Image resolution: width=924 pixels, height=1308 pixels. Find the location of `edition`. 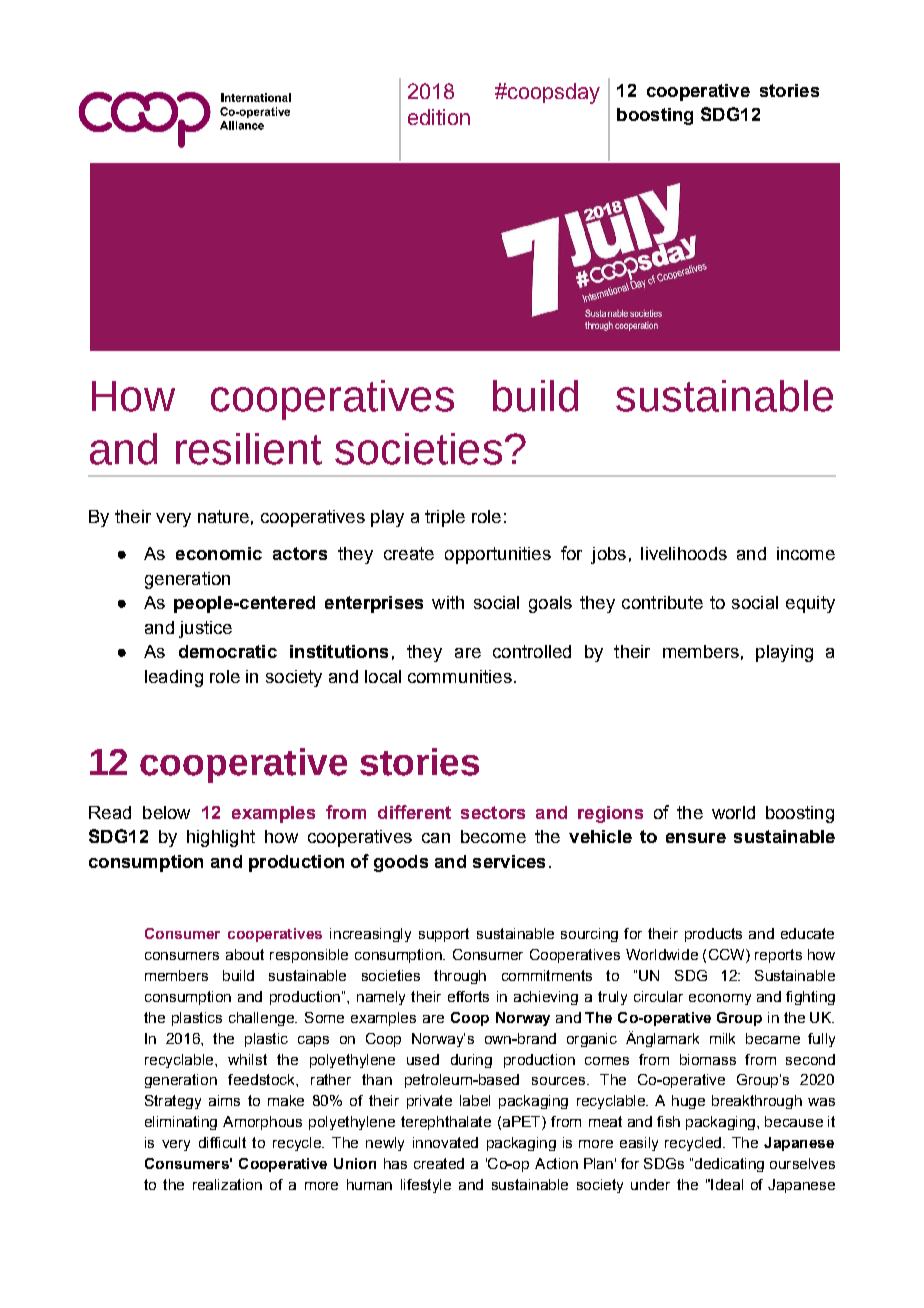

edition is located at coordinates (439, 117).
